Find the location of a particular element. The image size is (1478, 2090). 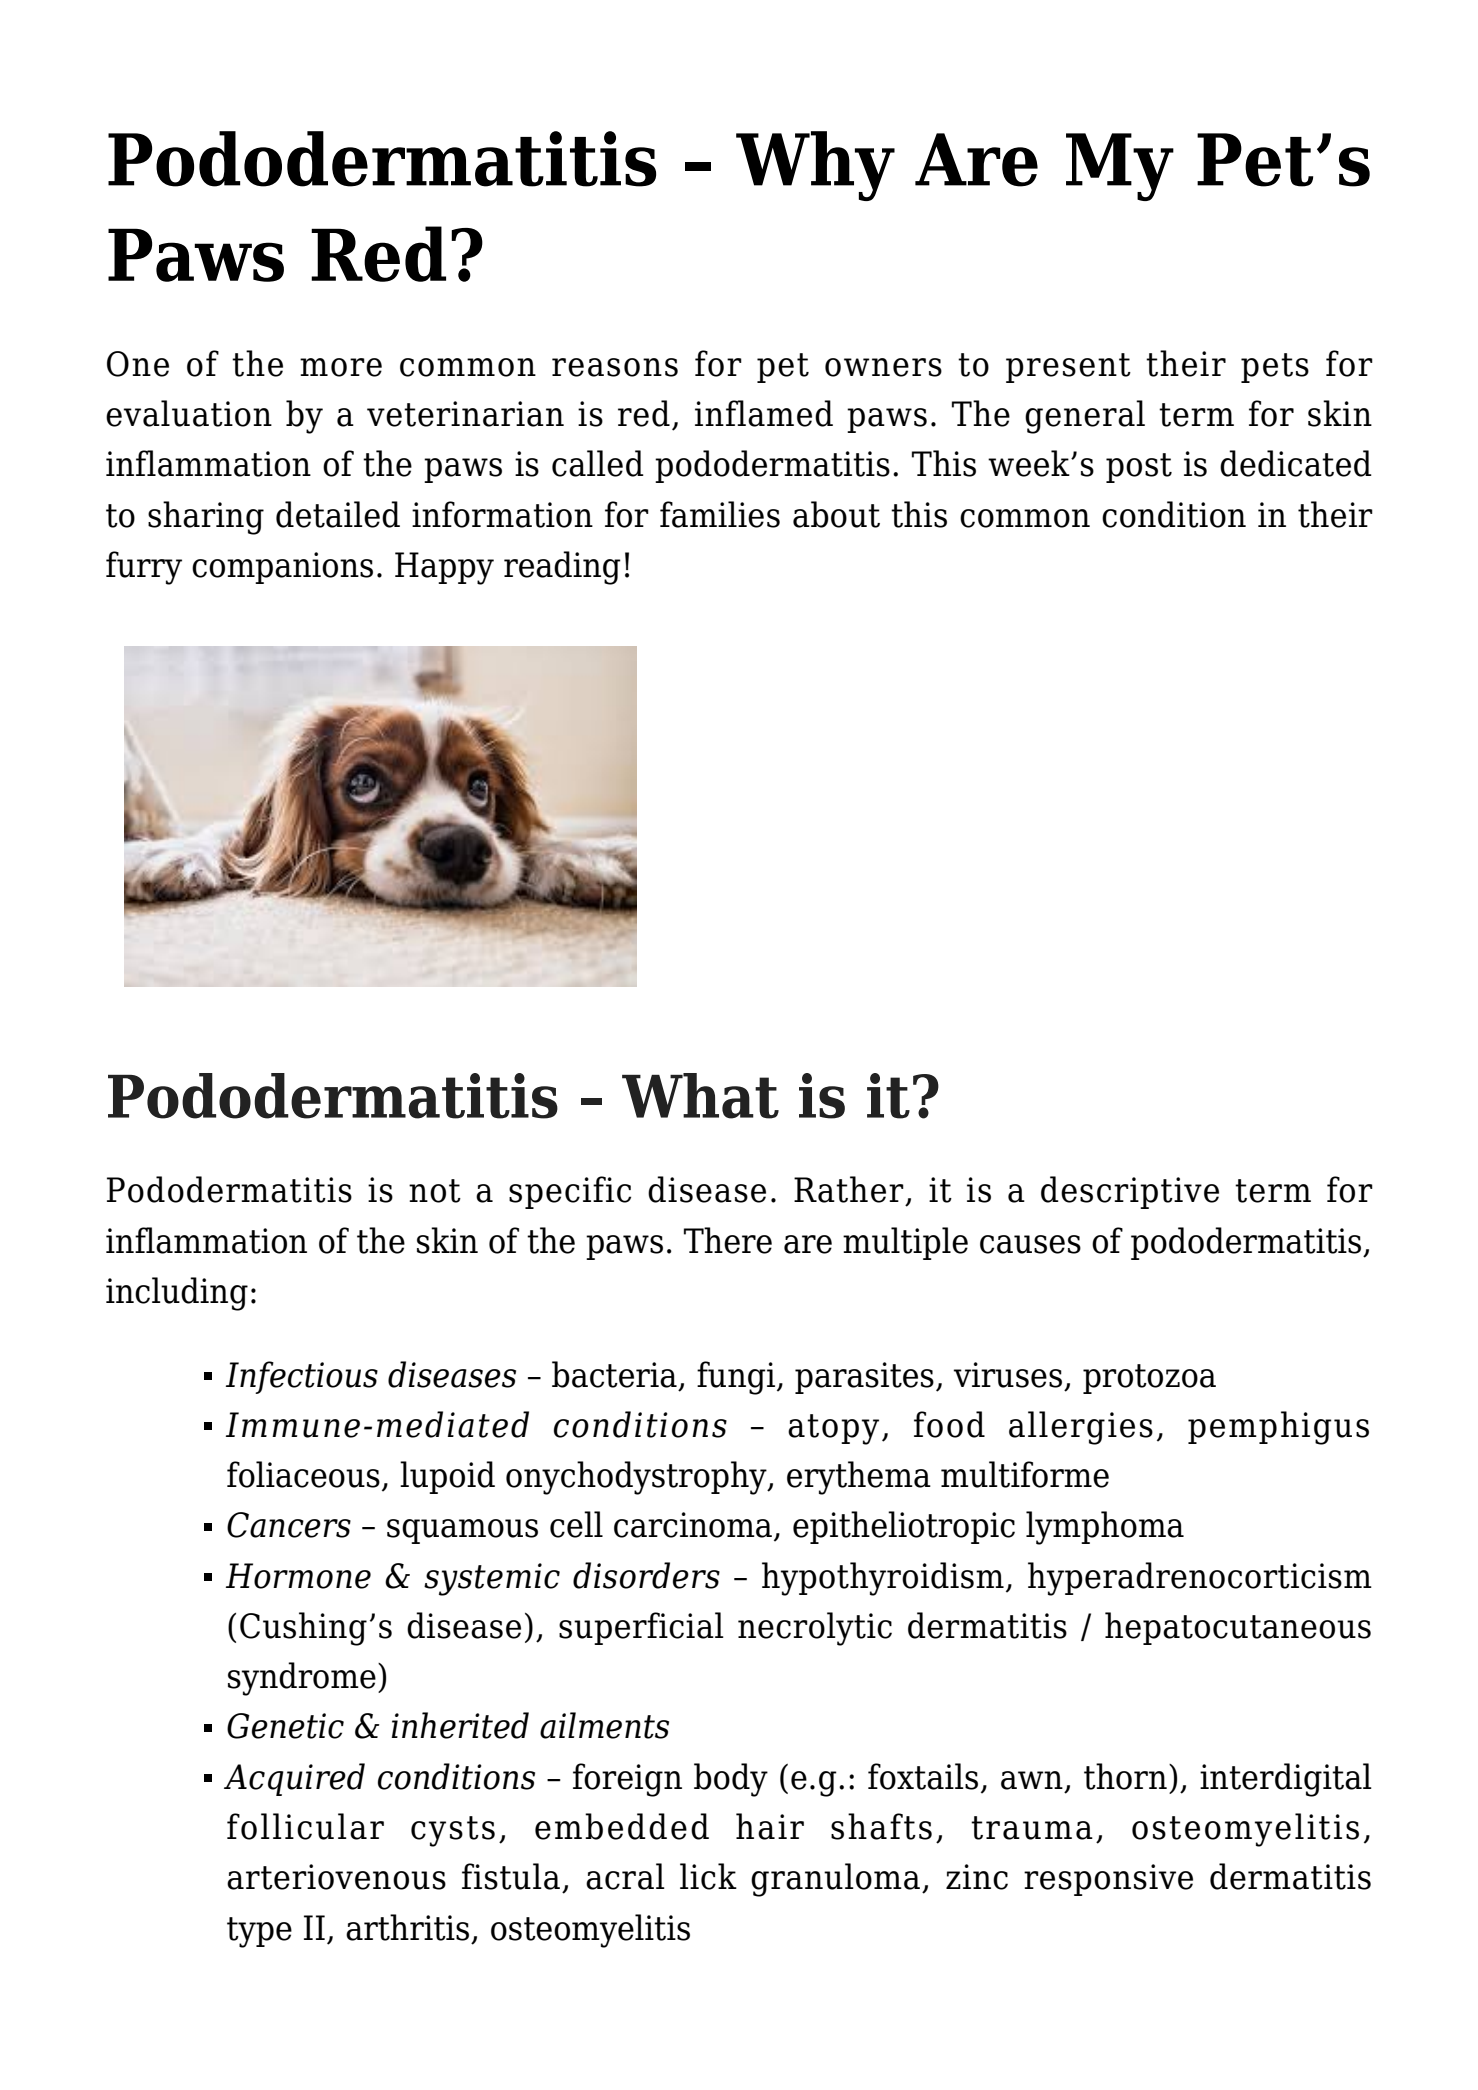

protozoa is located at coordinates (1149, 1379).
